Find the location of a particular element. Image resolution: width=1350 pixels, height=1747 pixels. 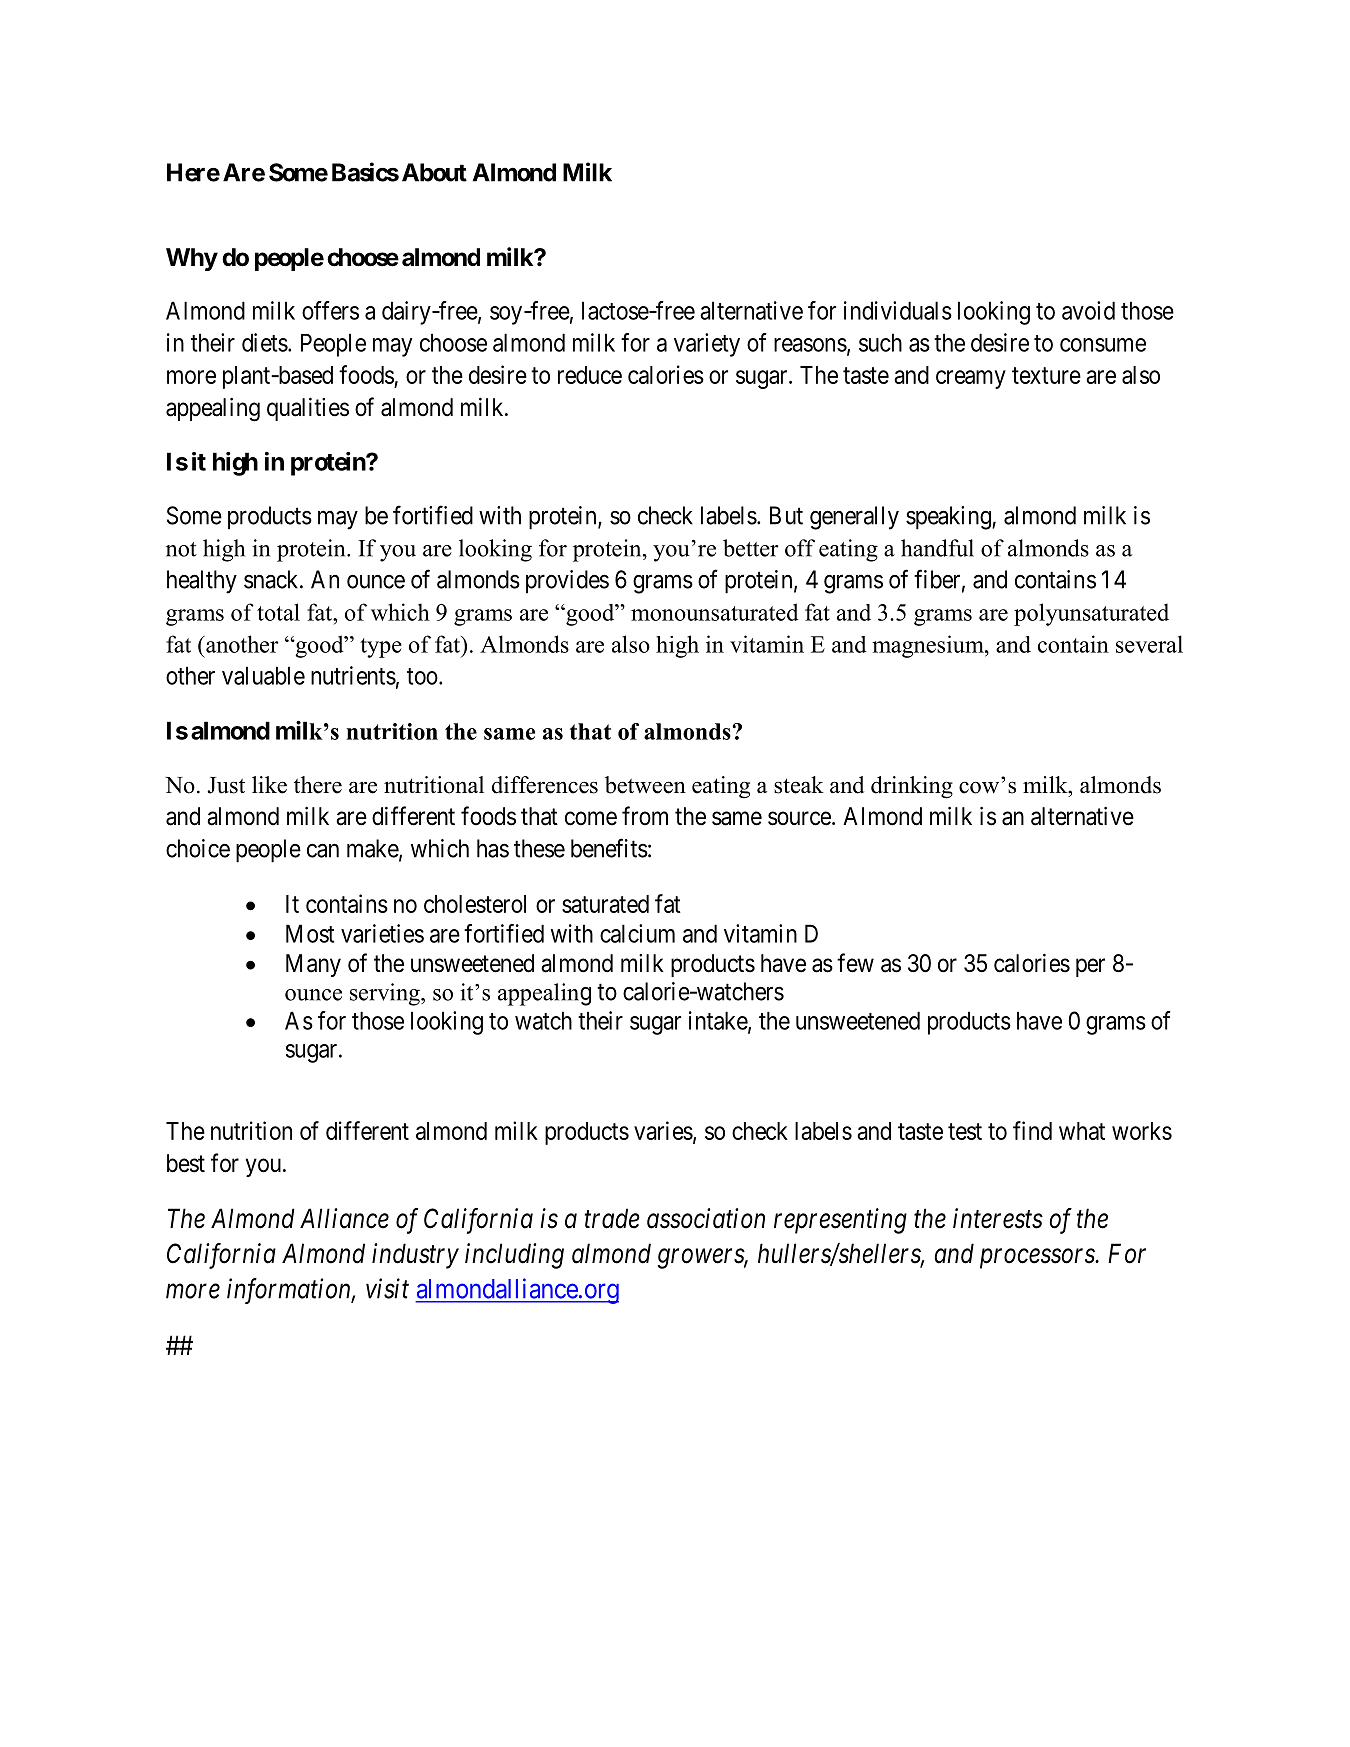

avoid is located at coordinates (1088, 310).
